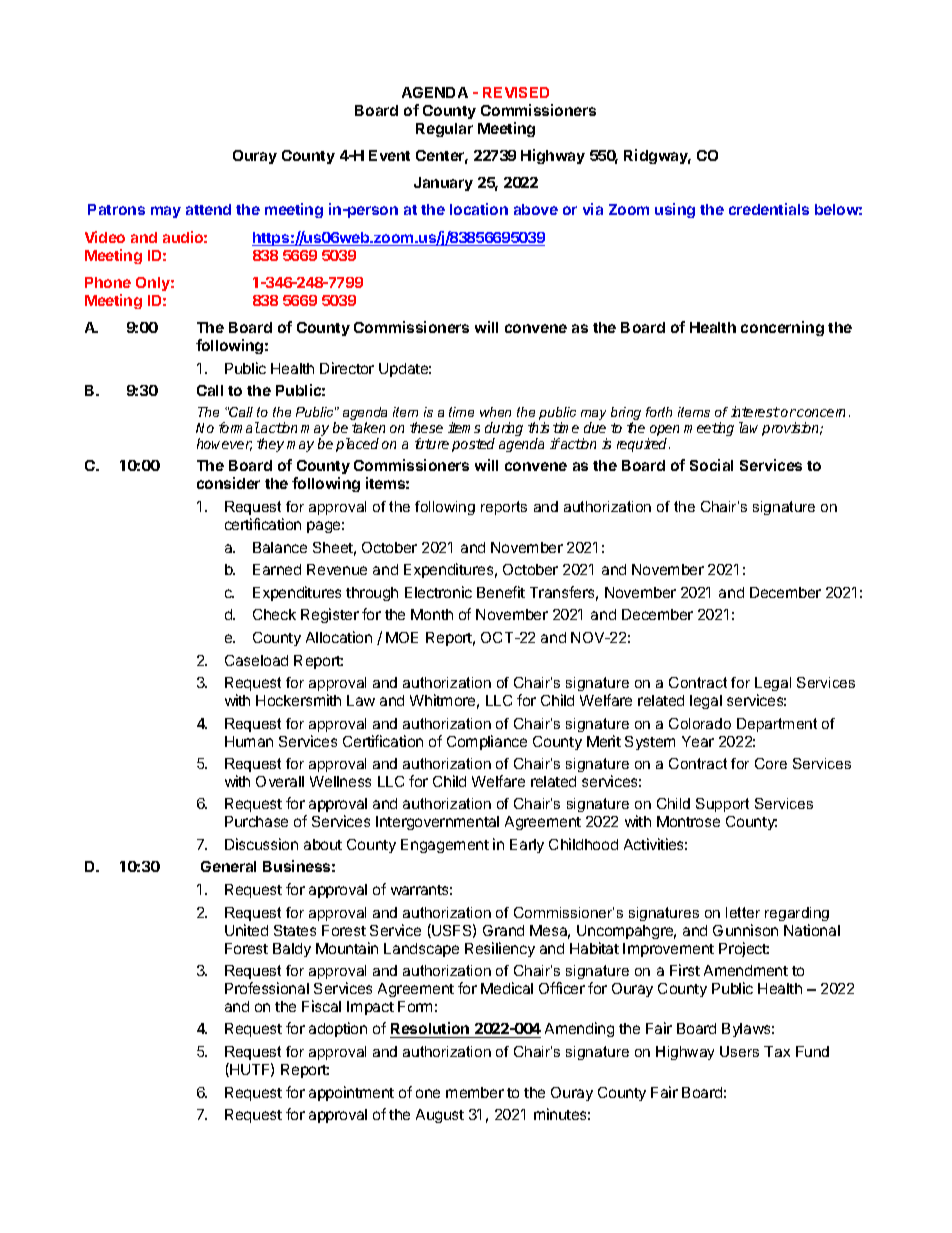 This image has width=952, height=1233. Describe the element at coordinates (208, 209) in the image. I see `attend` at that location.
